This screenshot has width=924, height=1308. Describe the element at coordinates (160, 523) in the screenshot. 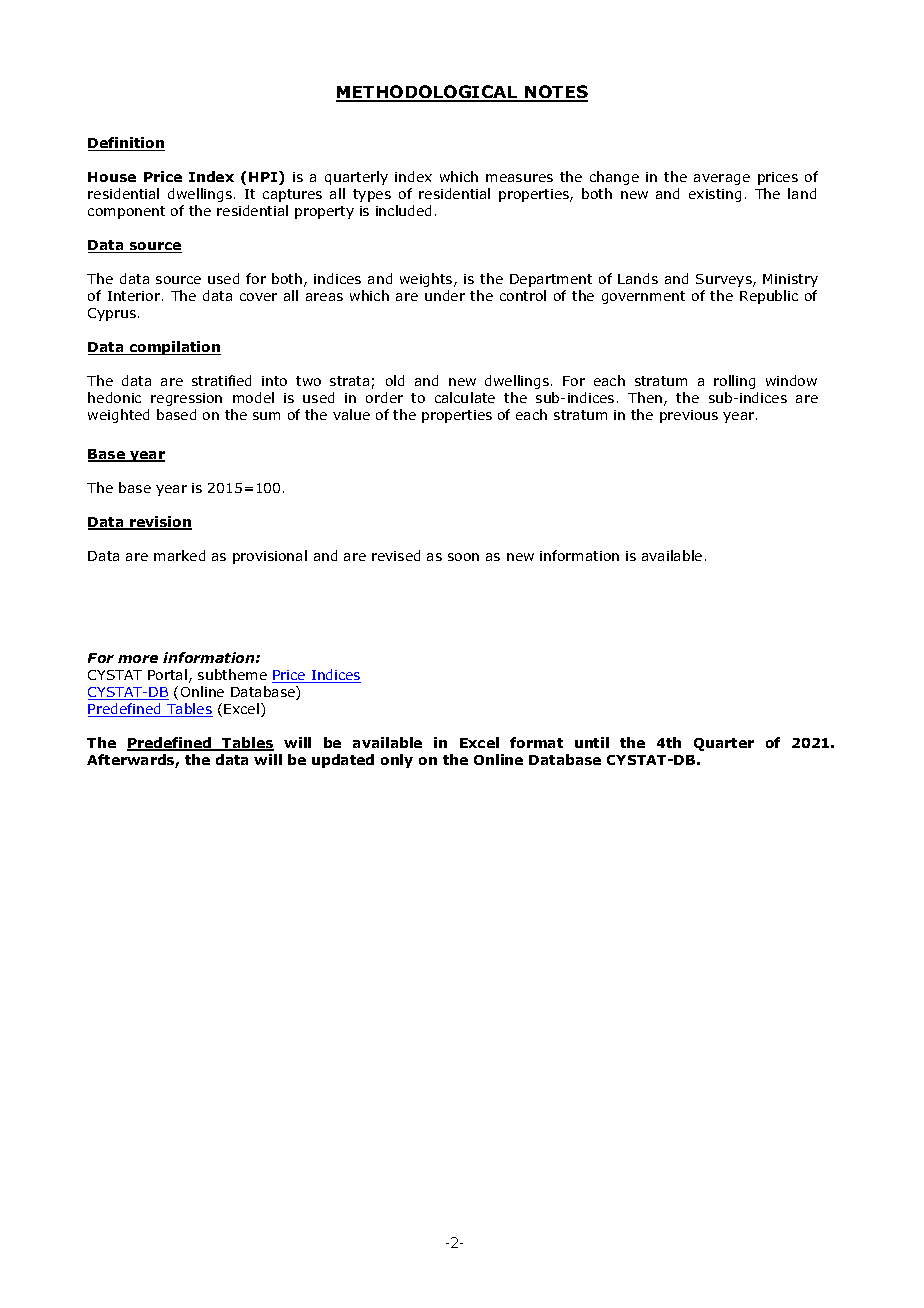

I see `revision` at that location.
